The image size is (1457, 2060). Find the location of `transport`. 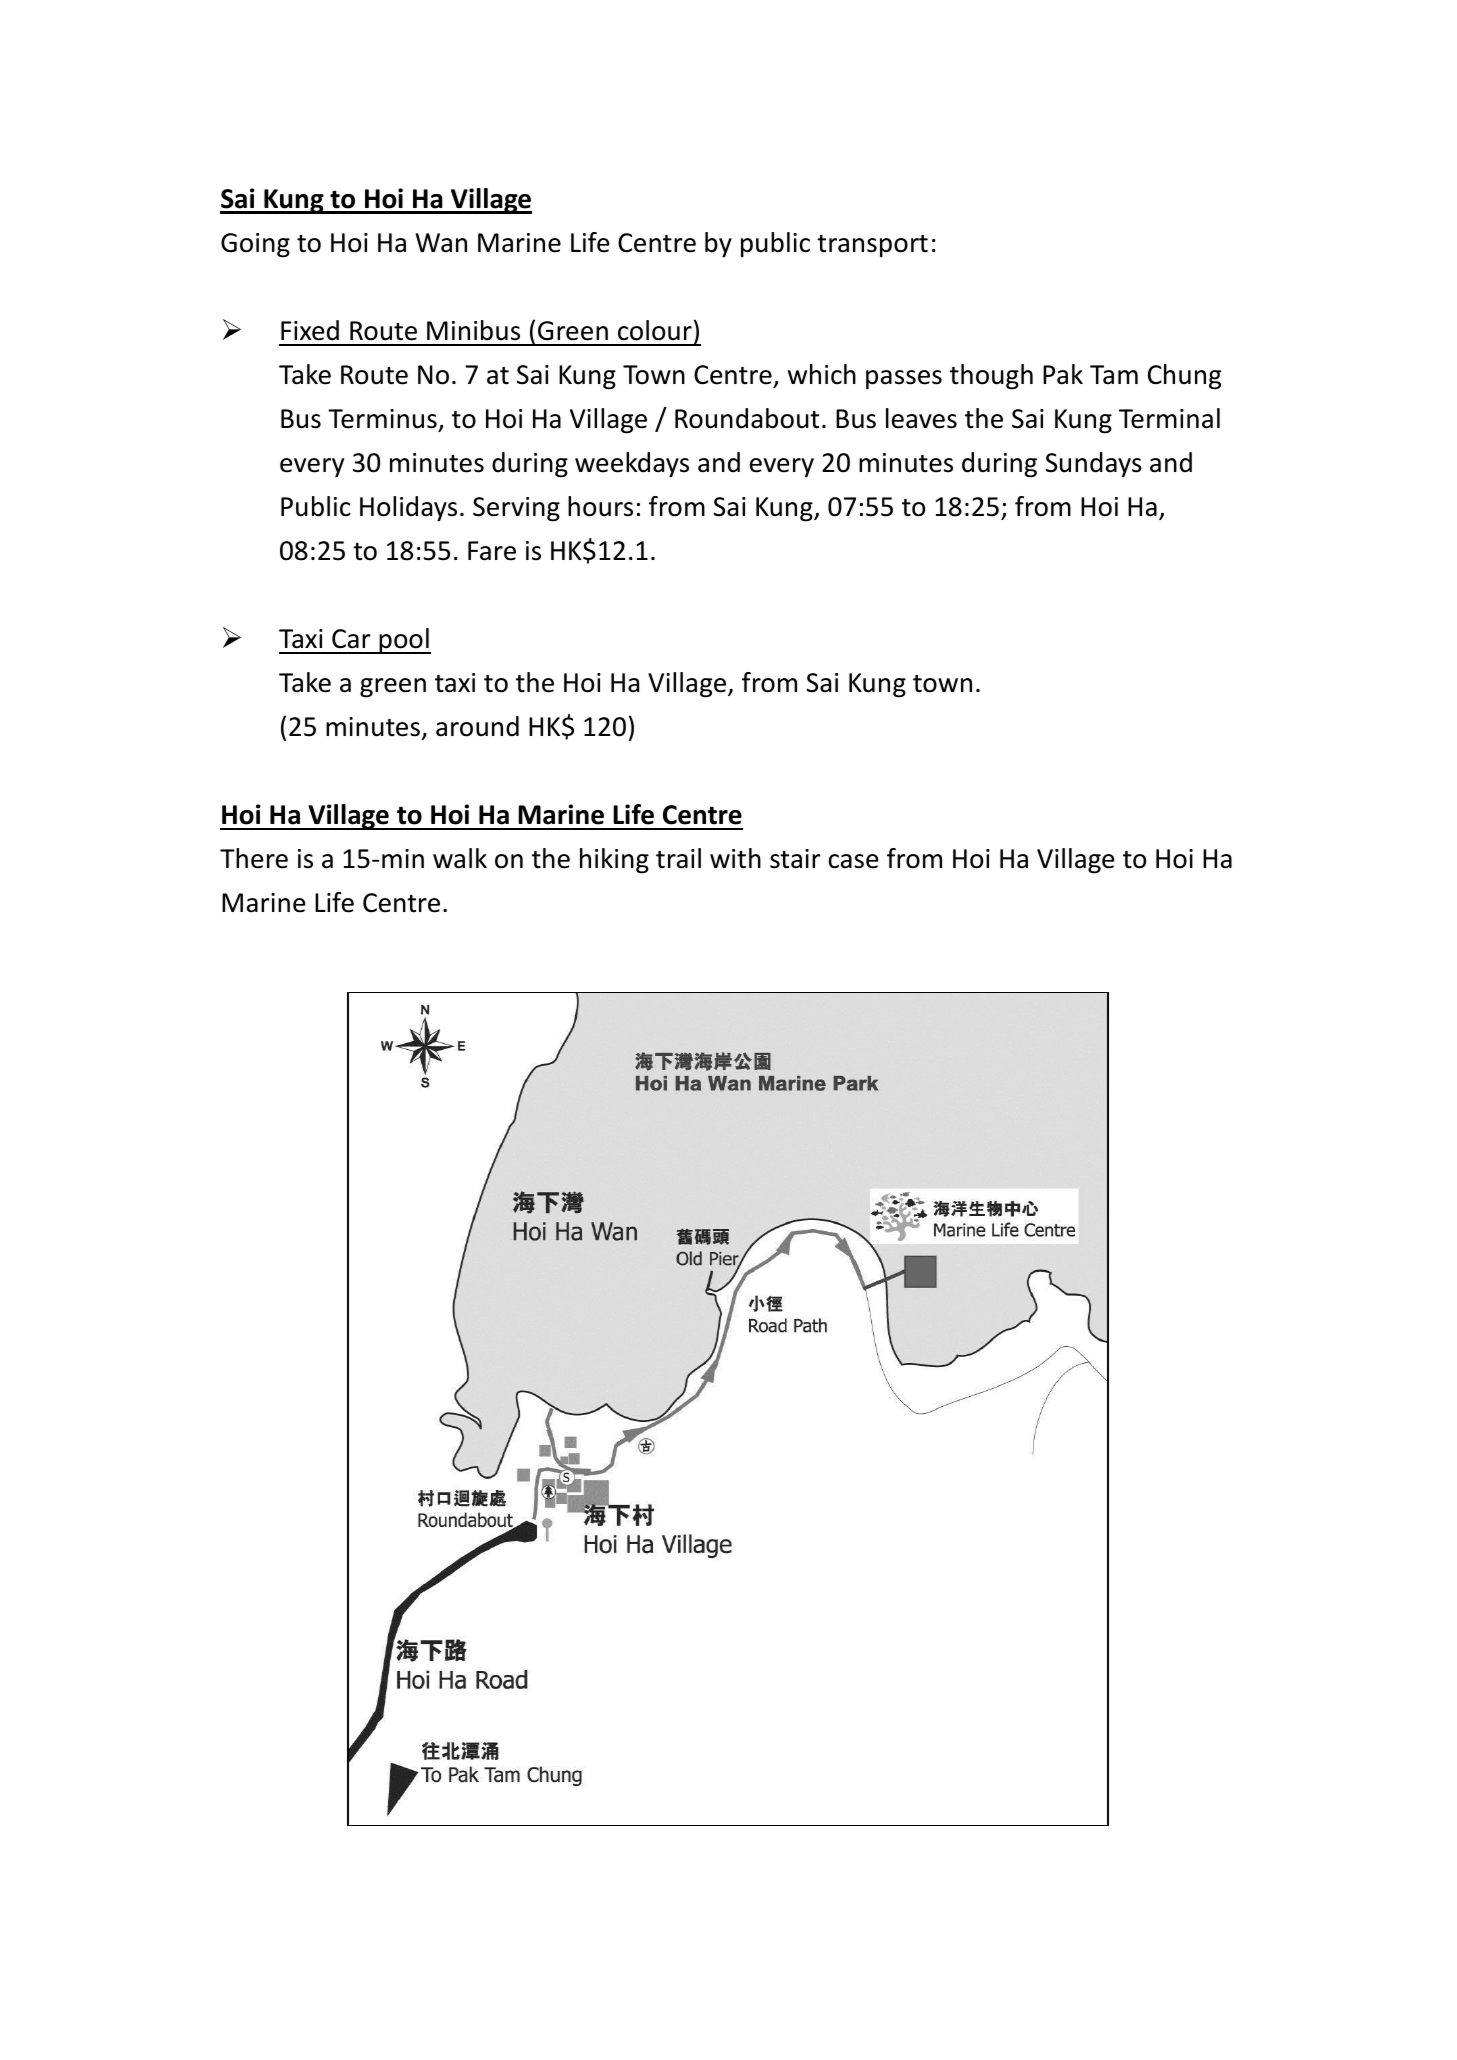

transport is located at coordinates (872, 246).
